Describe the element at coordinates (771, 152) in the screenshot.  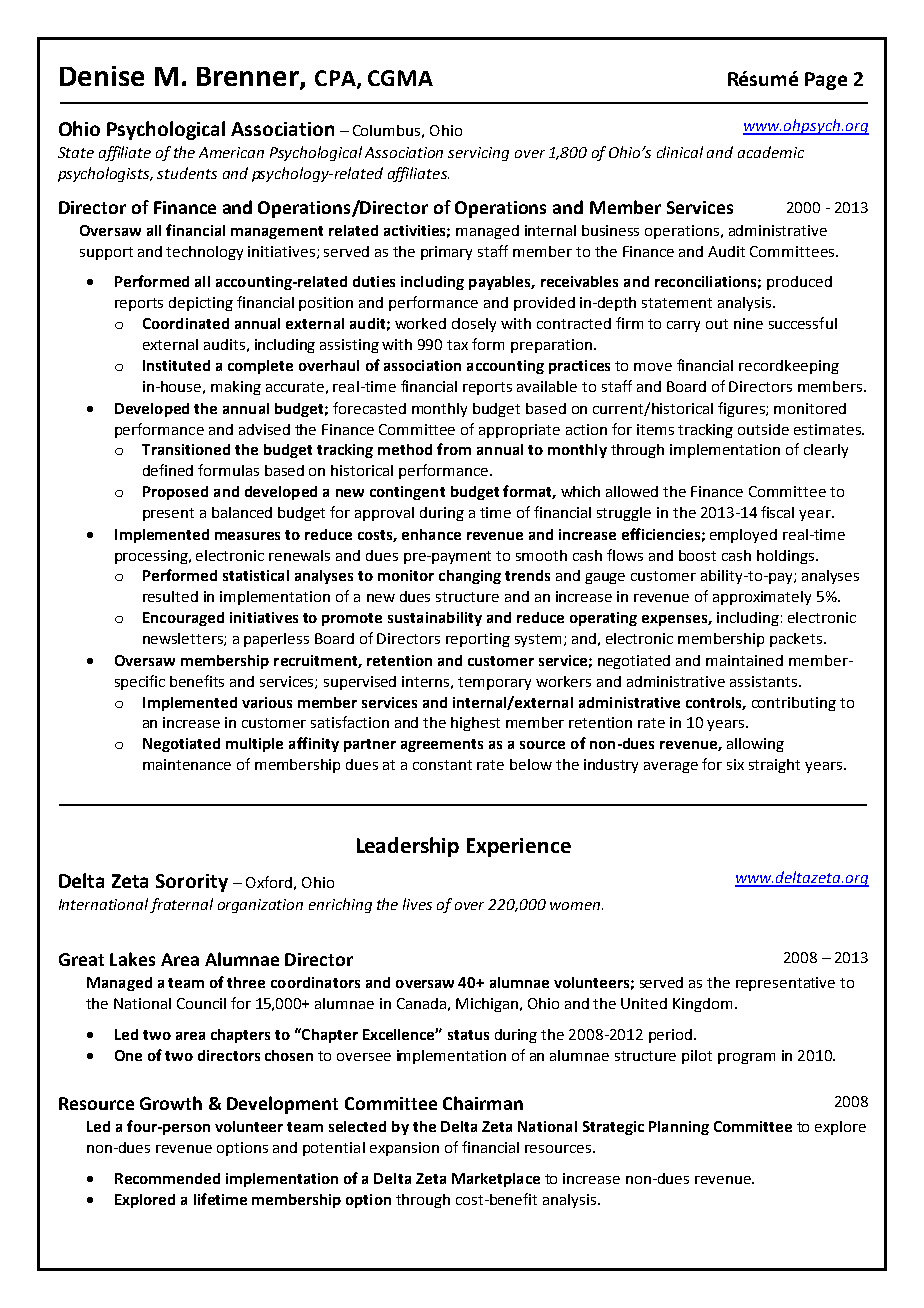
I see `academic` at that location.
